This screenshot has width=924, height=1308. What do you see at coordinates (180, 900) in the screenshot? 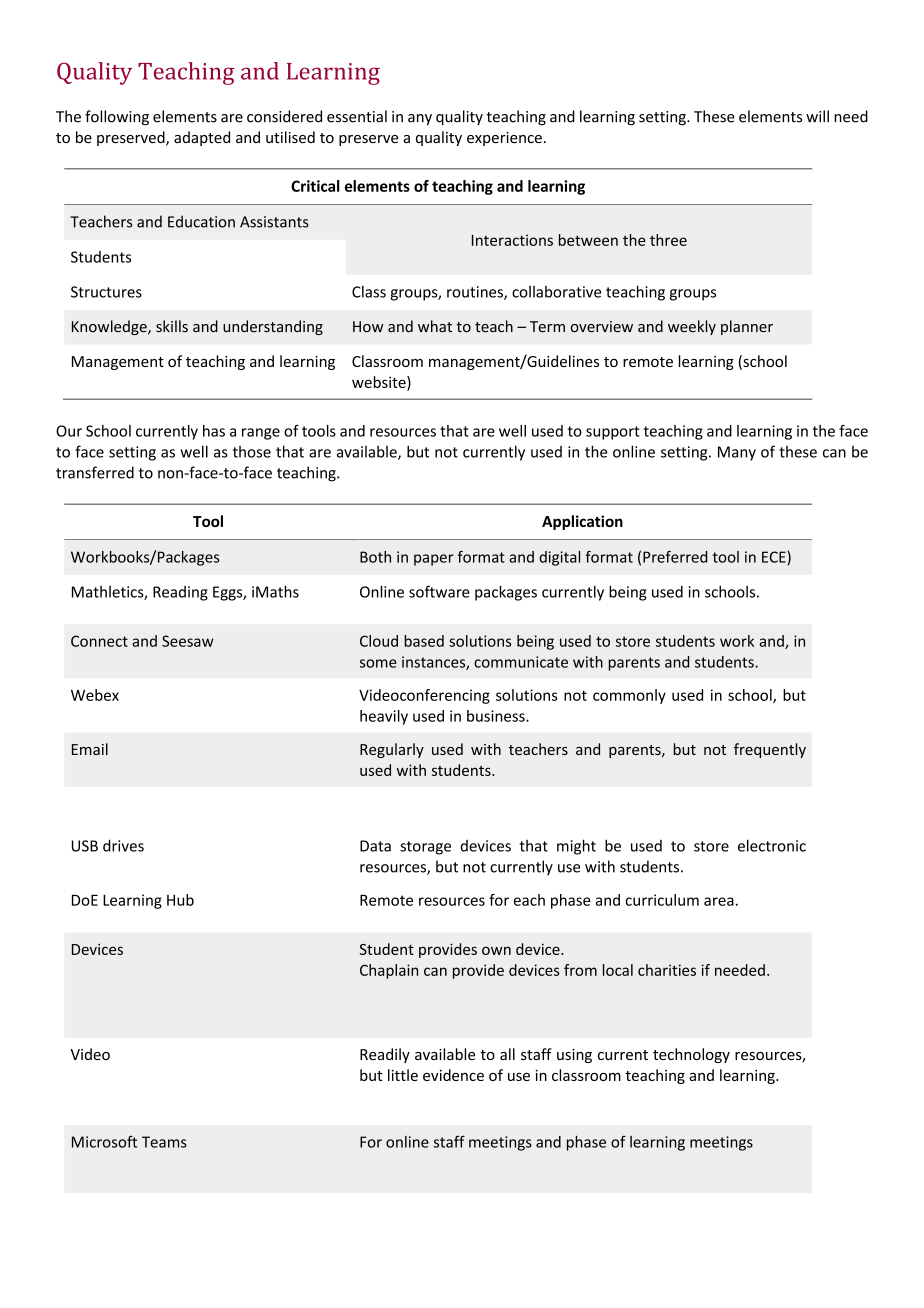
I see `Hub` at bounding box center [180, 900].
